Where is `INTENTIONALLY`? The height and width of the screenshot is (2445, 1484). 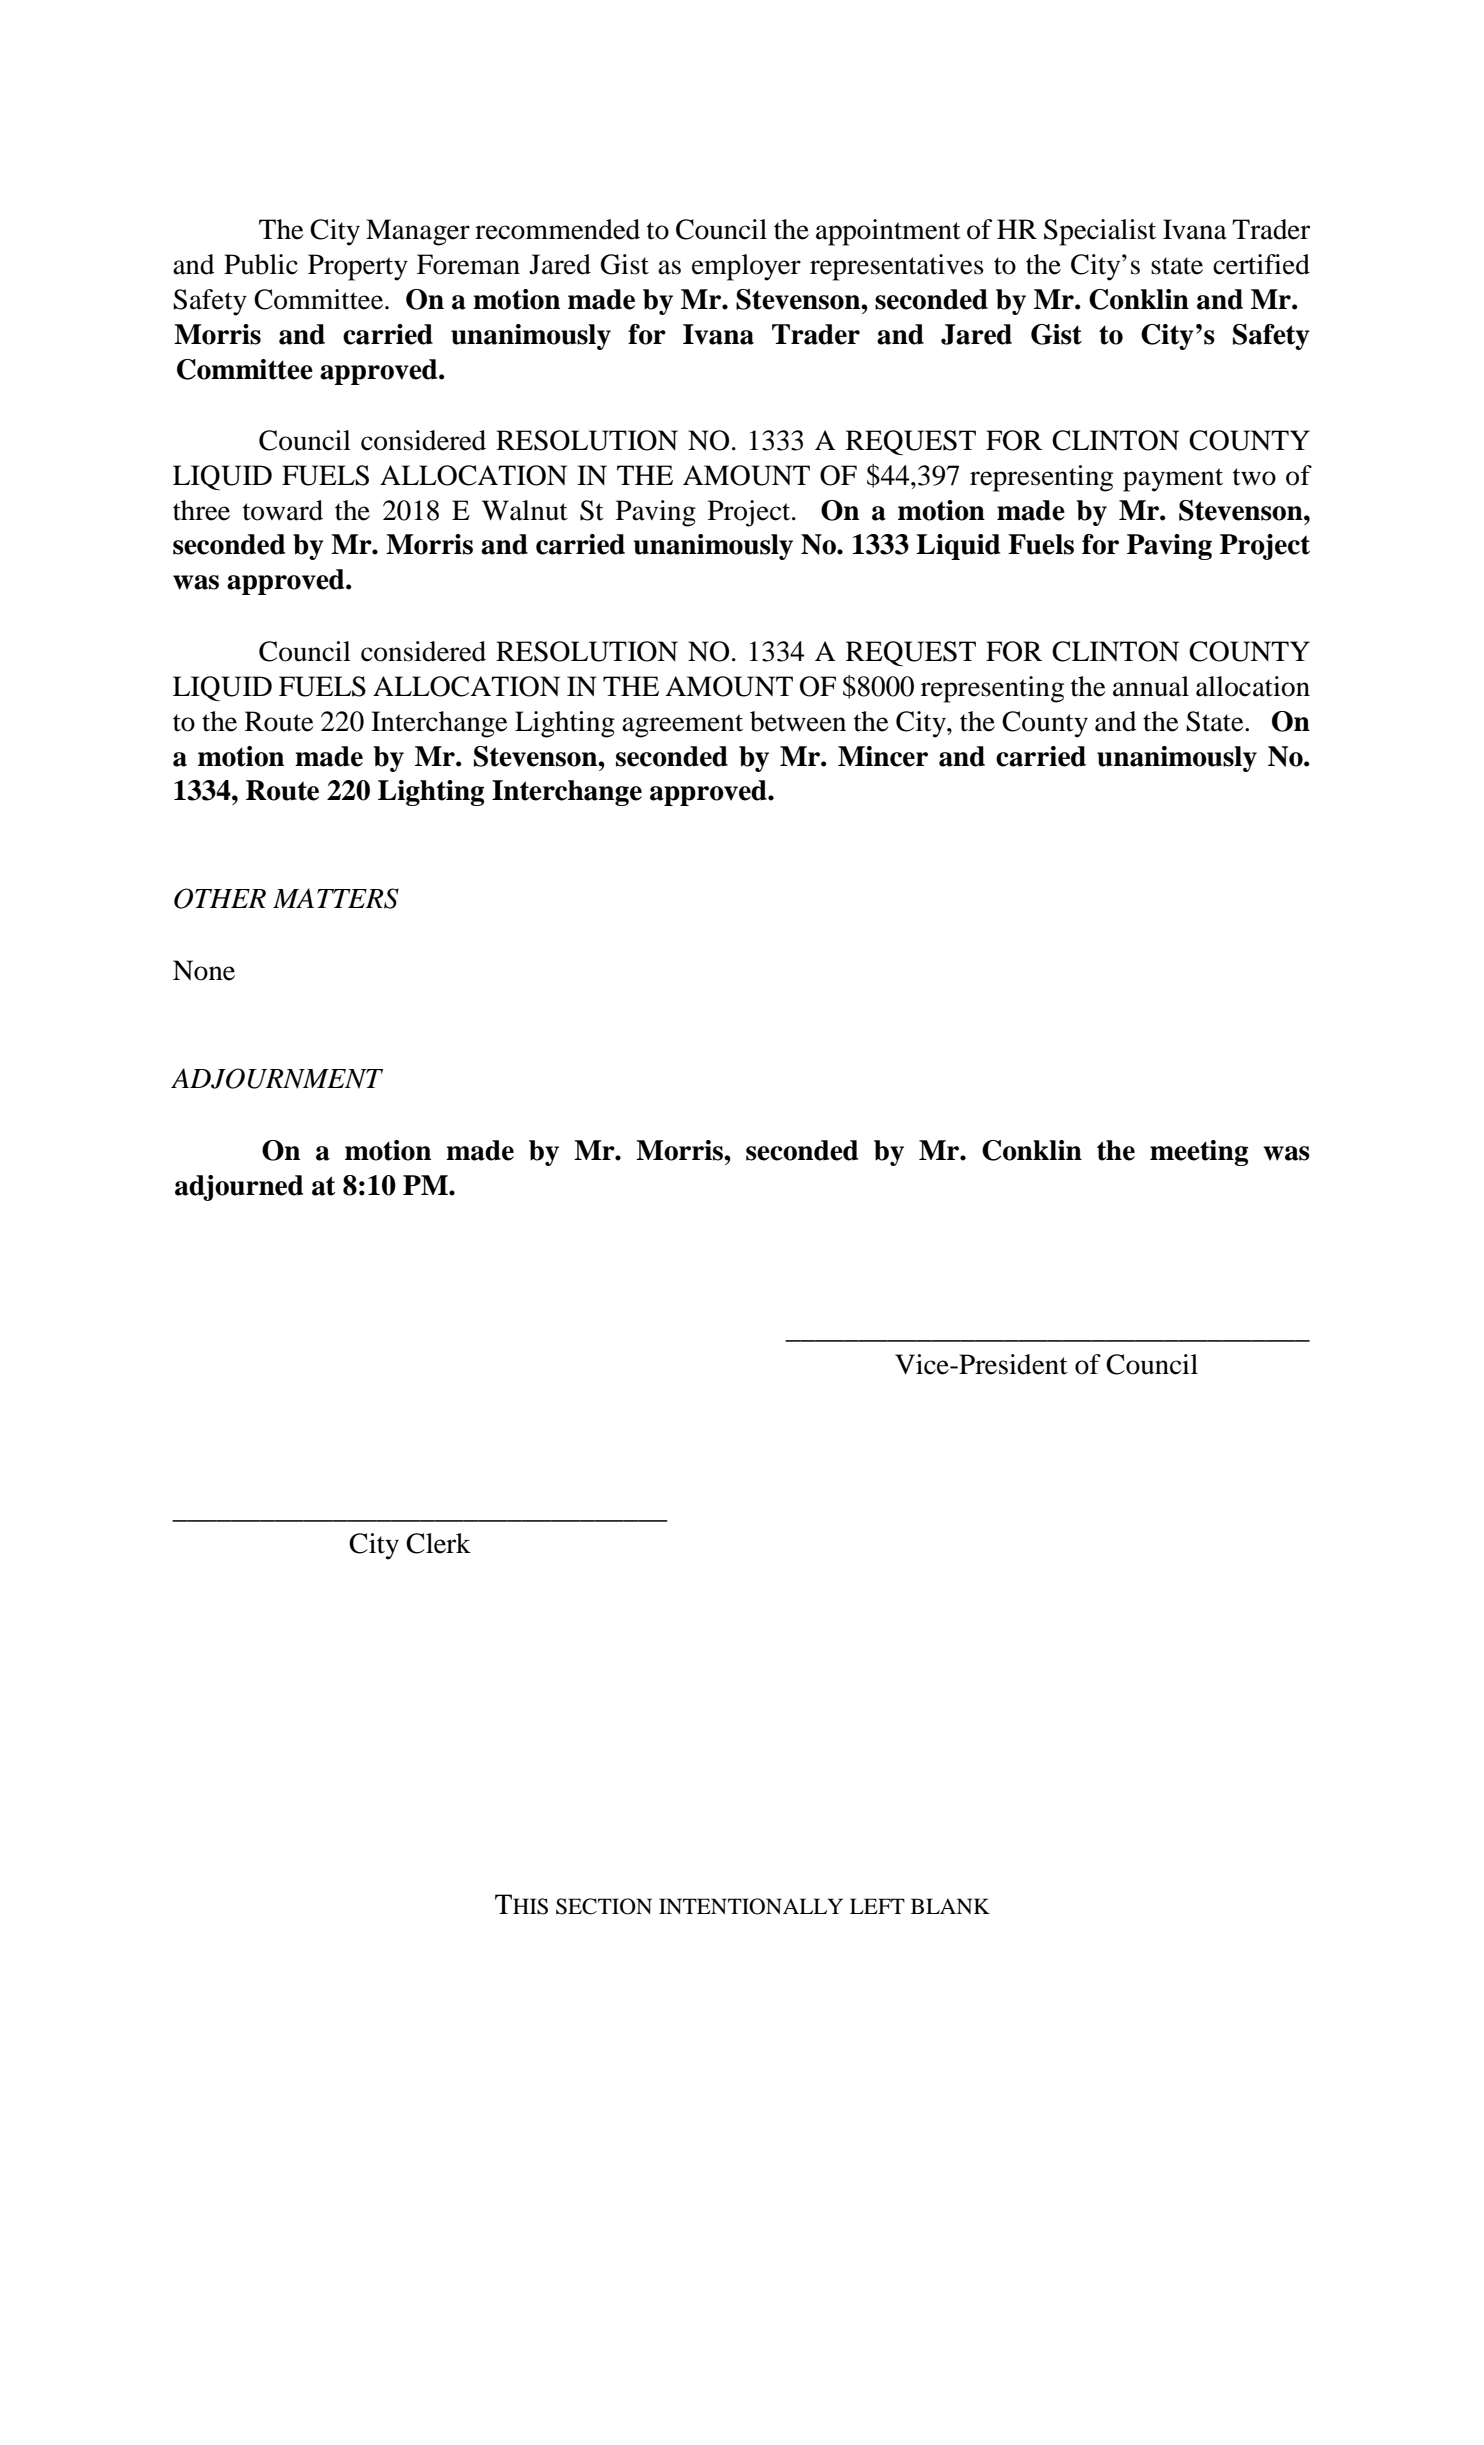 INTENTIONALLY is located at coordinates (751, 1906).
